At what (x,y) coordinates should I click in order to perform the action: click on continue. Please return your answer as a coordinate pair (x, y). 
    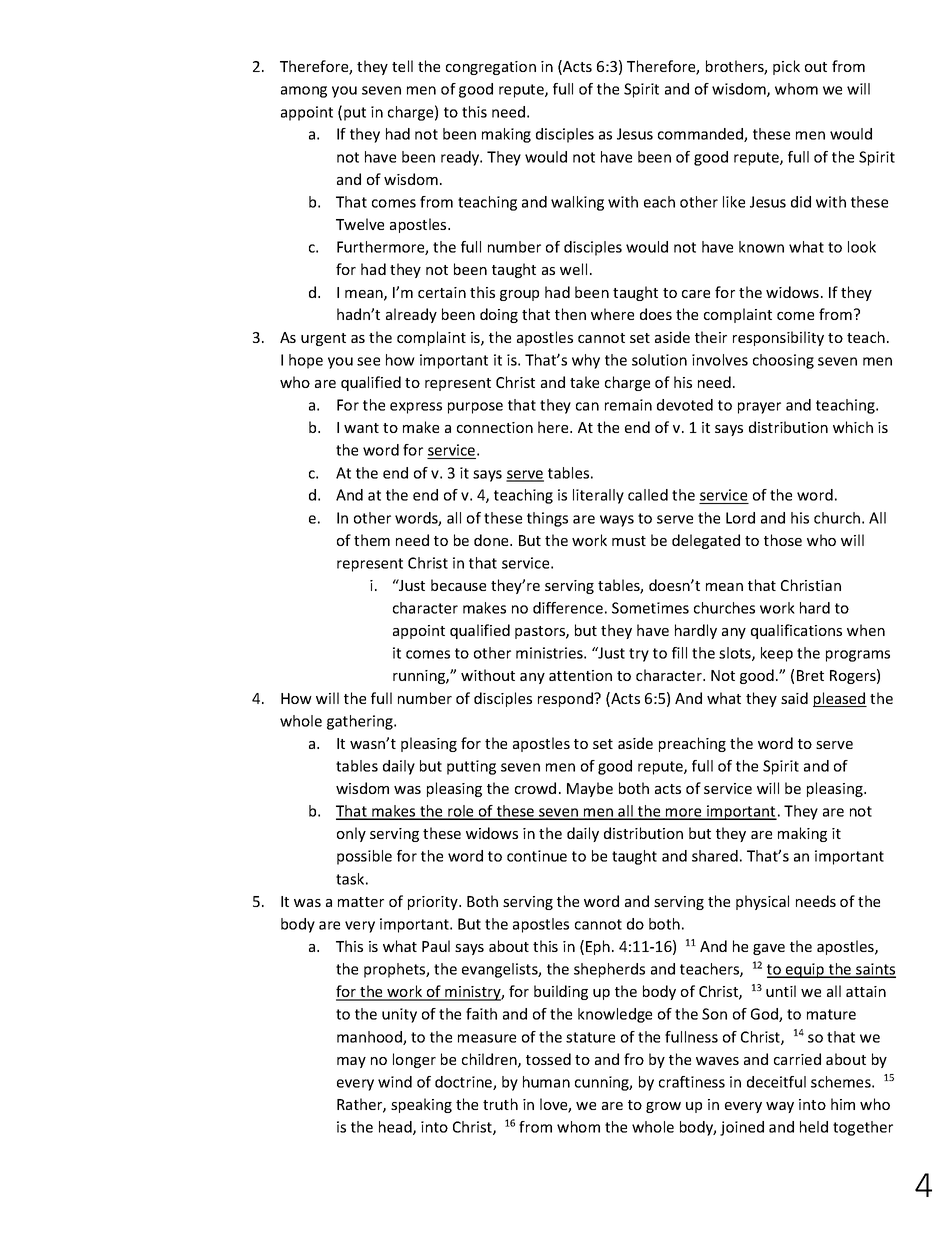
    Looking at the image, I should click on (537, 856).
